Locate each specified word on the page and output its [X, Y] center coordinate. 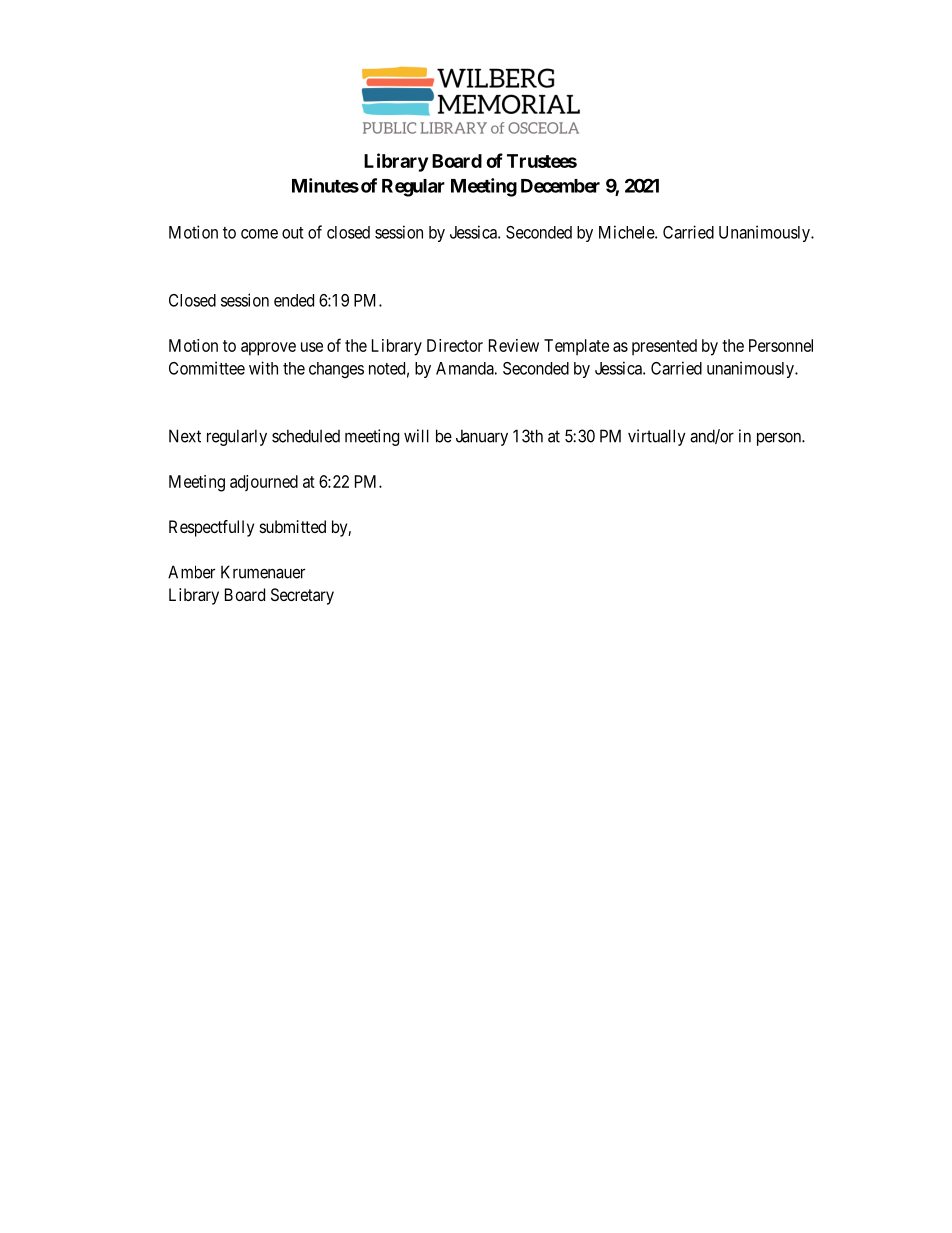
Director [455, 345]
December [560, 186]
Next [185, 436]
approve [268, 349]
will [416, 436]
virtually [657, 437]
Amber [191, 572]
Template [576, 347]
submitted [293, 526]
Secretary [302, 596]
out [293, 233]
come [259, 234]
